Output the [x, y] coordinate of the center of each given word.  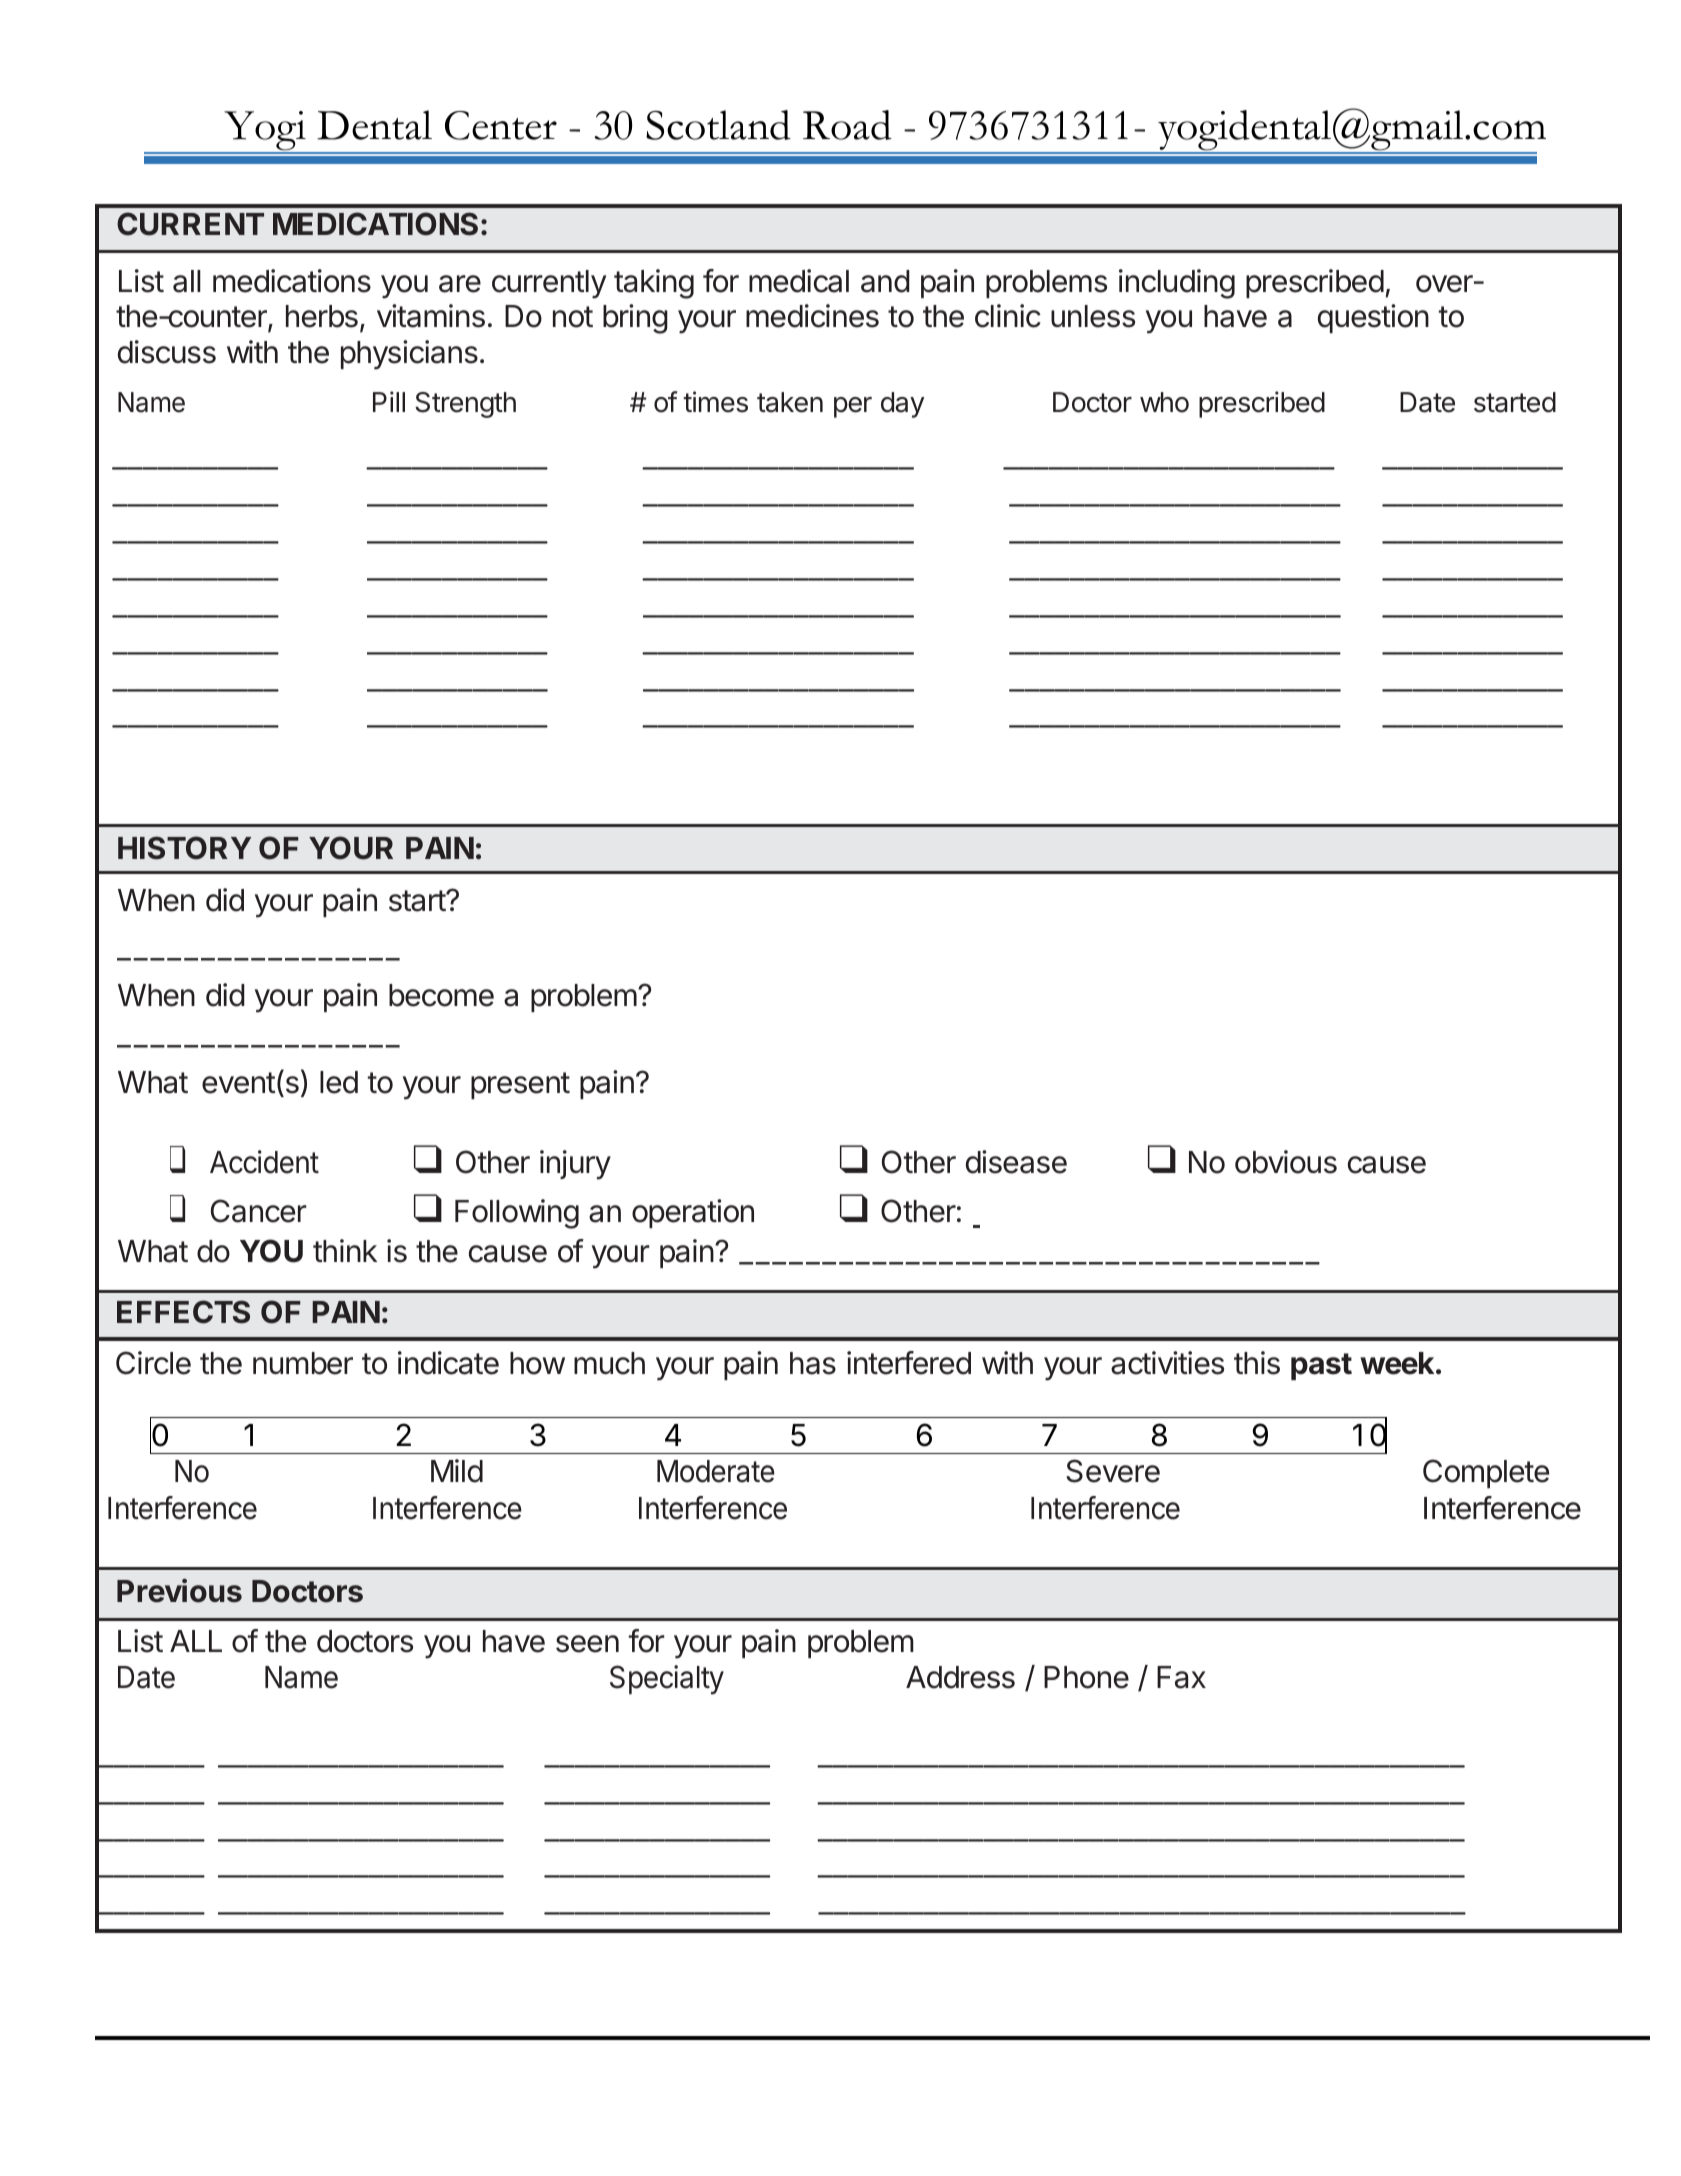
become [441, 995]
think [345, 1250]
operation [693, 1213]
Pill [389, 401]
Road [847, 125]
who [1164, 402]
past [1321, 1366]
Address [960, 1677]
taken [790, 402]
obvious [1286, 1162]
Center [501, 125]
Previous [179, 1591]
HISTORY [184, 848]
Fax [1181, 1677]
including [1177, 284]
